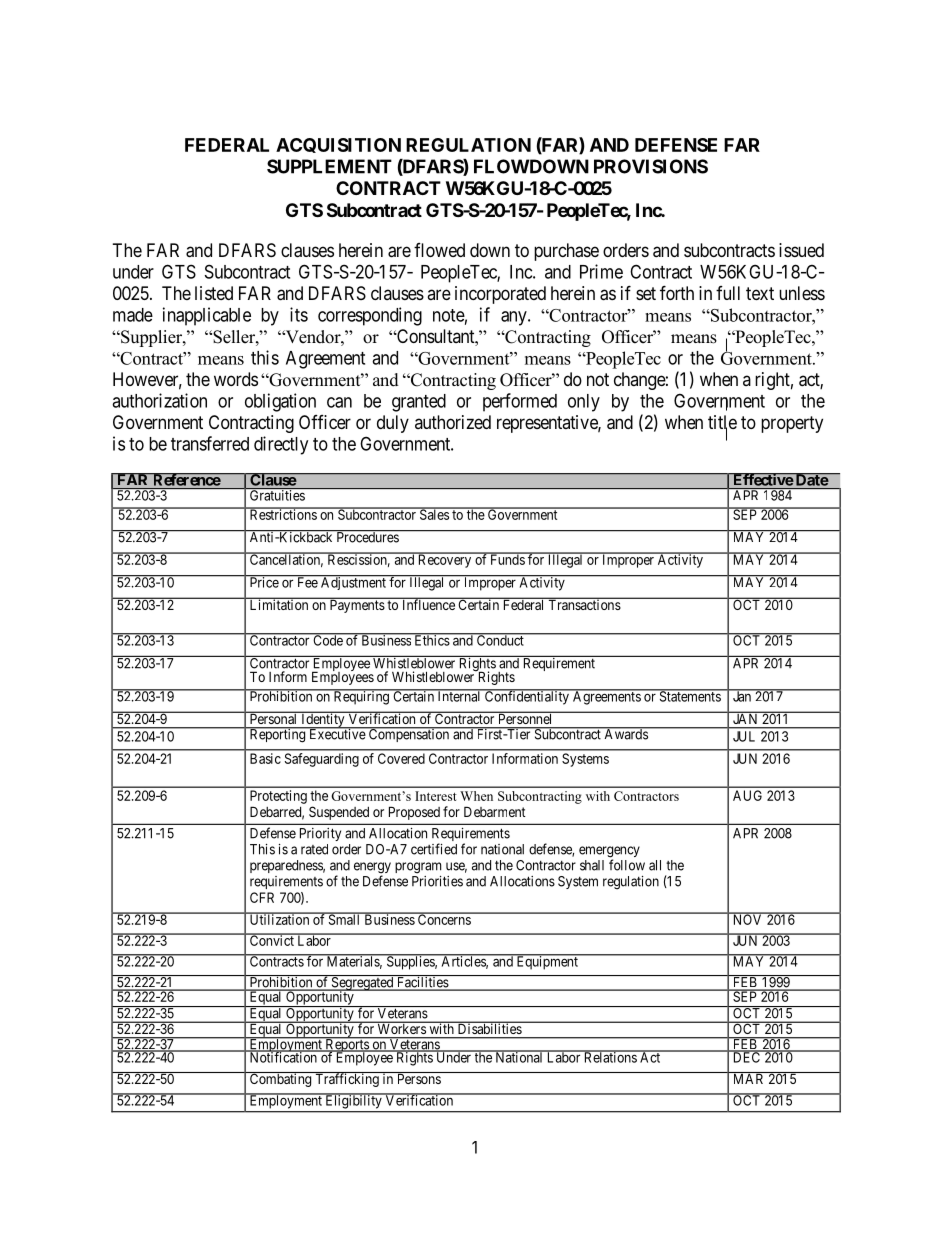 The image size is (952, 1233). I want to click on Influence, so click(428, 604).
